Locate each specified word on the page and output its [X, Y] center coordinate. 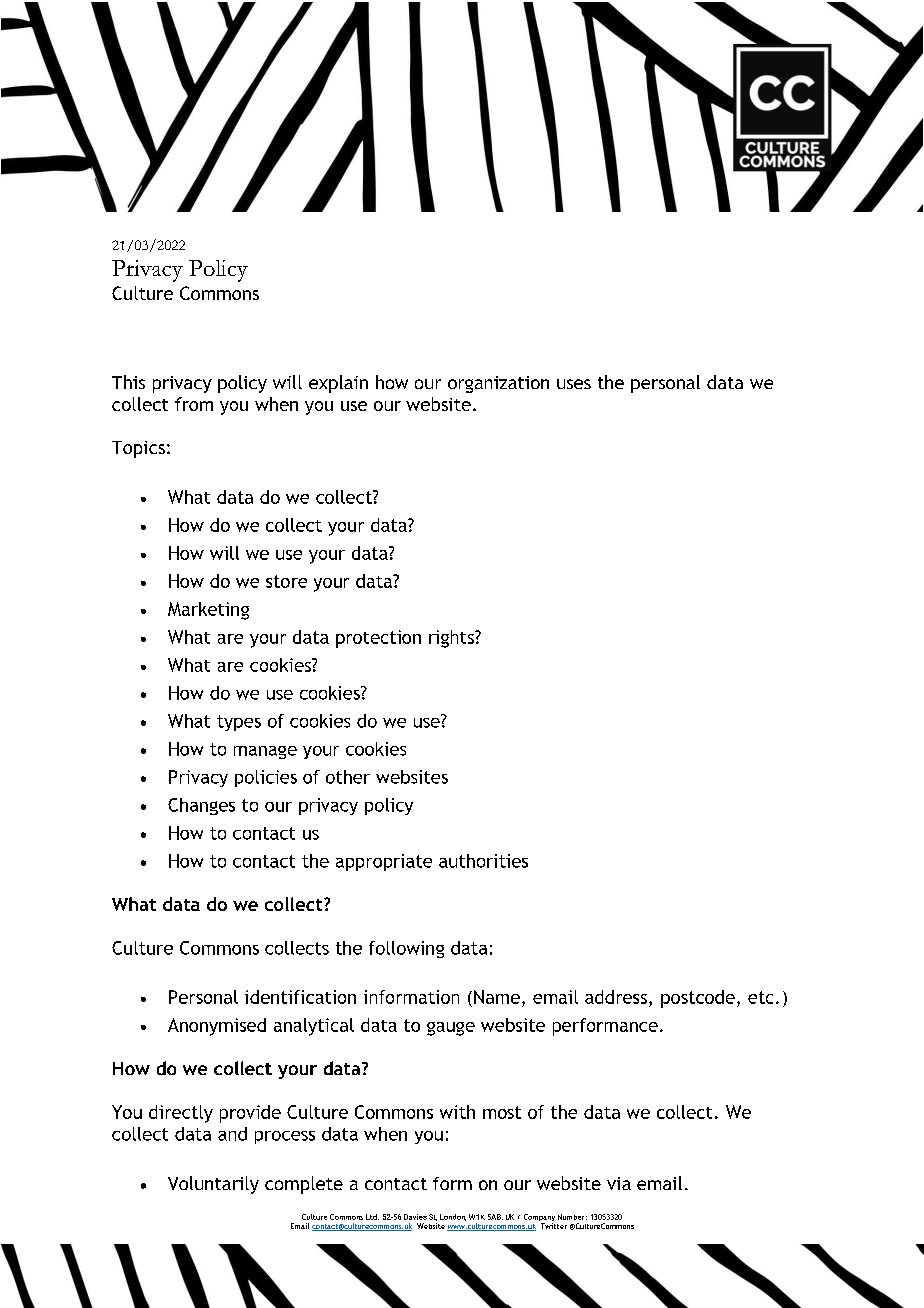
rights [452, 639]
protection [378, 639]
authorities [483, 861]
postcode [698, 999]
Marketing [208, 611]
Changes [201, 806]
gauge [451, 1029]
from [194, 404]
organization [498, 384]
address [616, 997]
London [453, 1217]
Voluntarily [213, 1185]
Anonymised [217, 1027]
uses [574, 384]
